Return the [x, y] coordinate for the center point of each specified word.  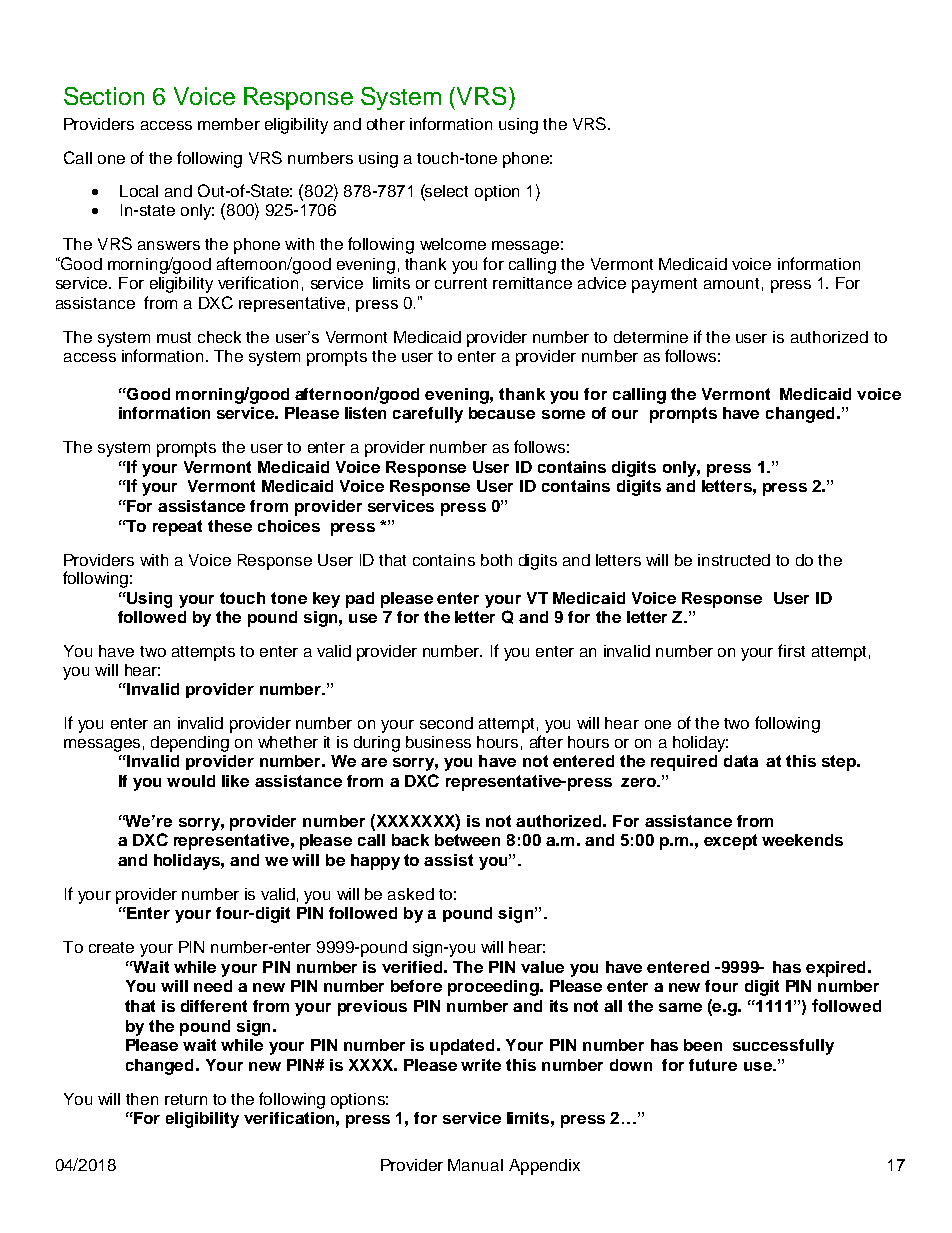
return [186, 1099]
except [730, 842]
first [791, 650]
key [326, 600]
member [229, 124]
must [174, 337]
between [467, 840]
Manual [475, 1165]
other [386, 124]
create [111, 947]
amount [731, 283]
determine [651, 337]
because [502, 413]
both [496, 560]
